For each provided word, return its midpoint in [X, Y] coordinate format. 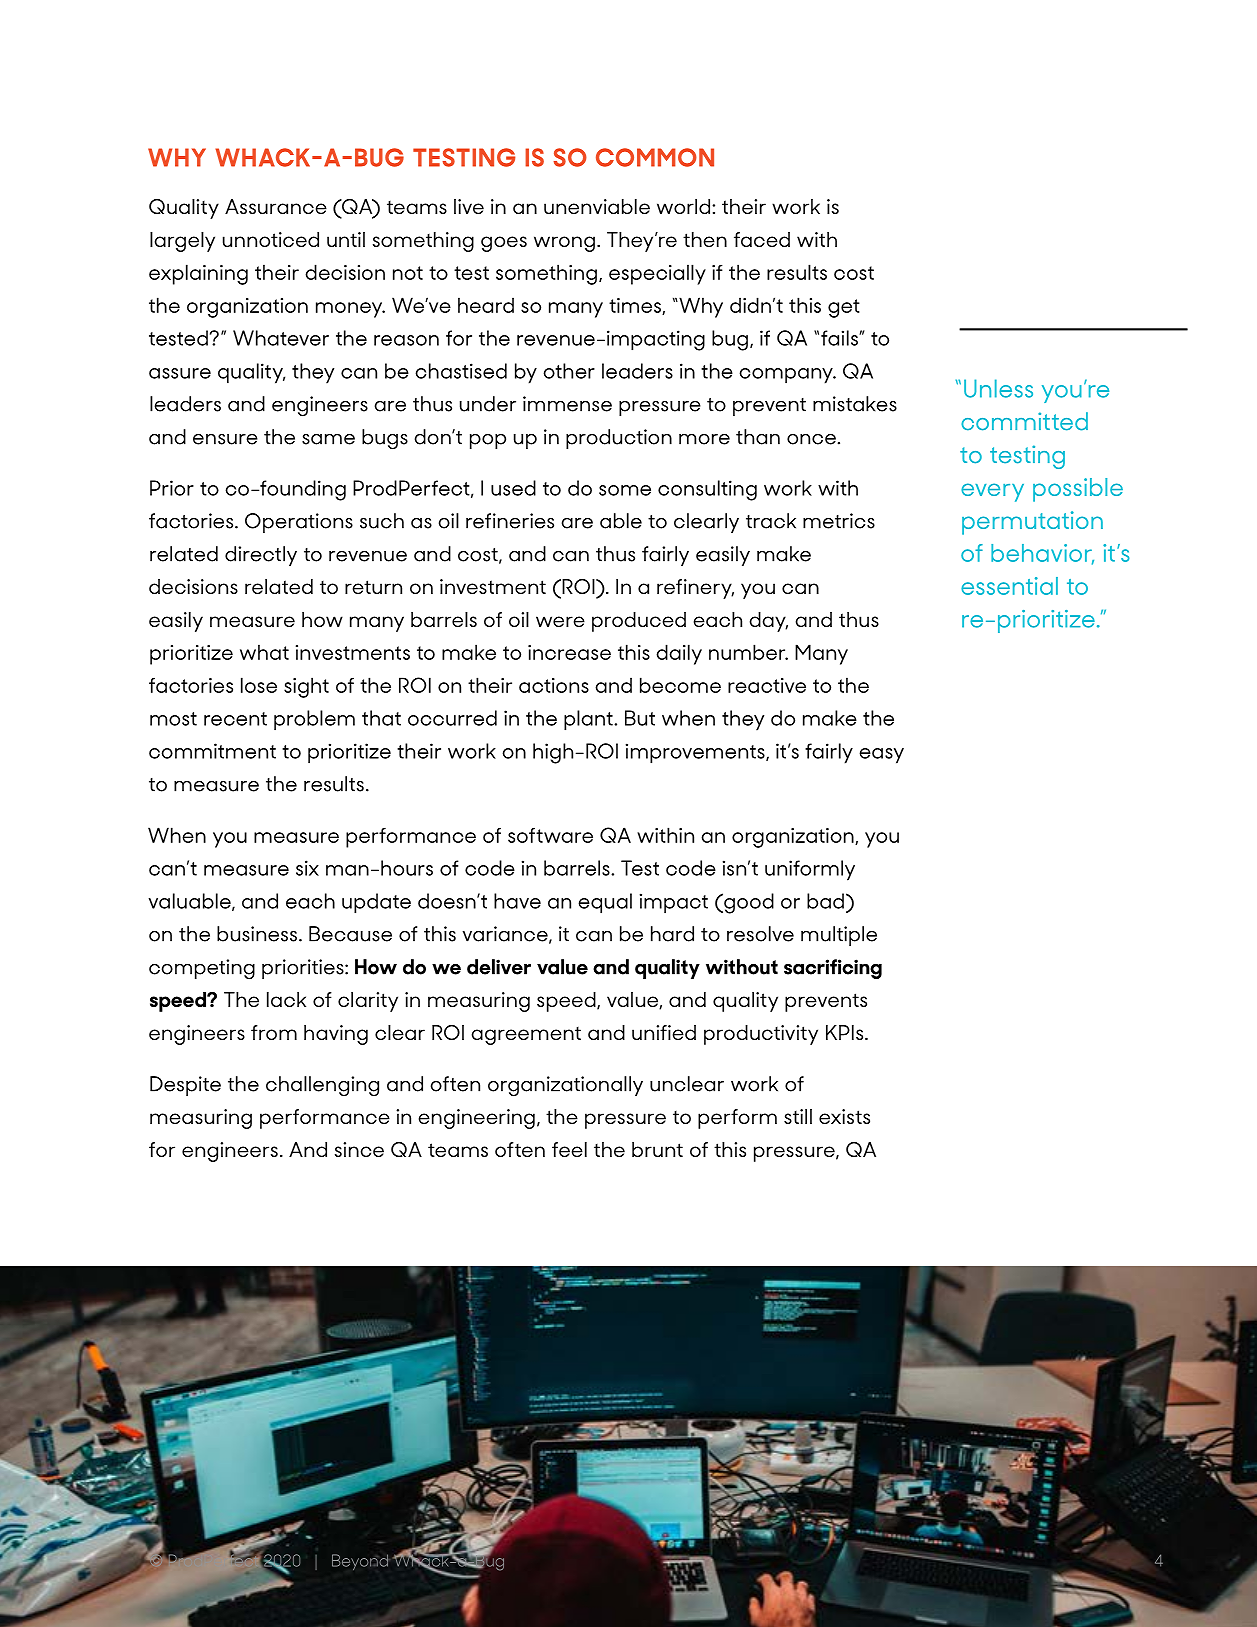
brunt [657, 1149]
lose [259, 685]
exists [844, 1116]
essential [1009, 586]
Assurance [276, 206]
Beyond [361, 1562]
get [844, 308]
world [685, 206]
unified [664, 1032]
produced [639, 622]
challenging [322, 1086]
